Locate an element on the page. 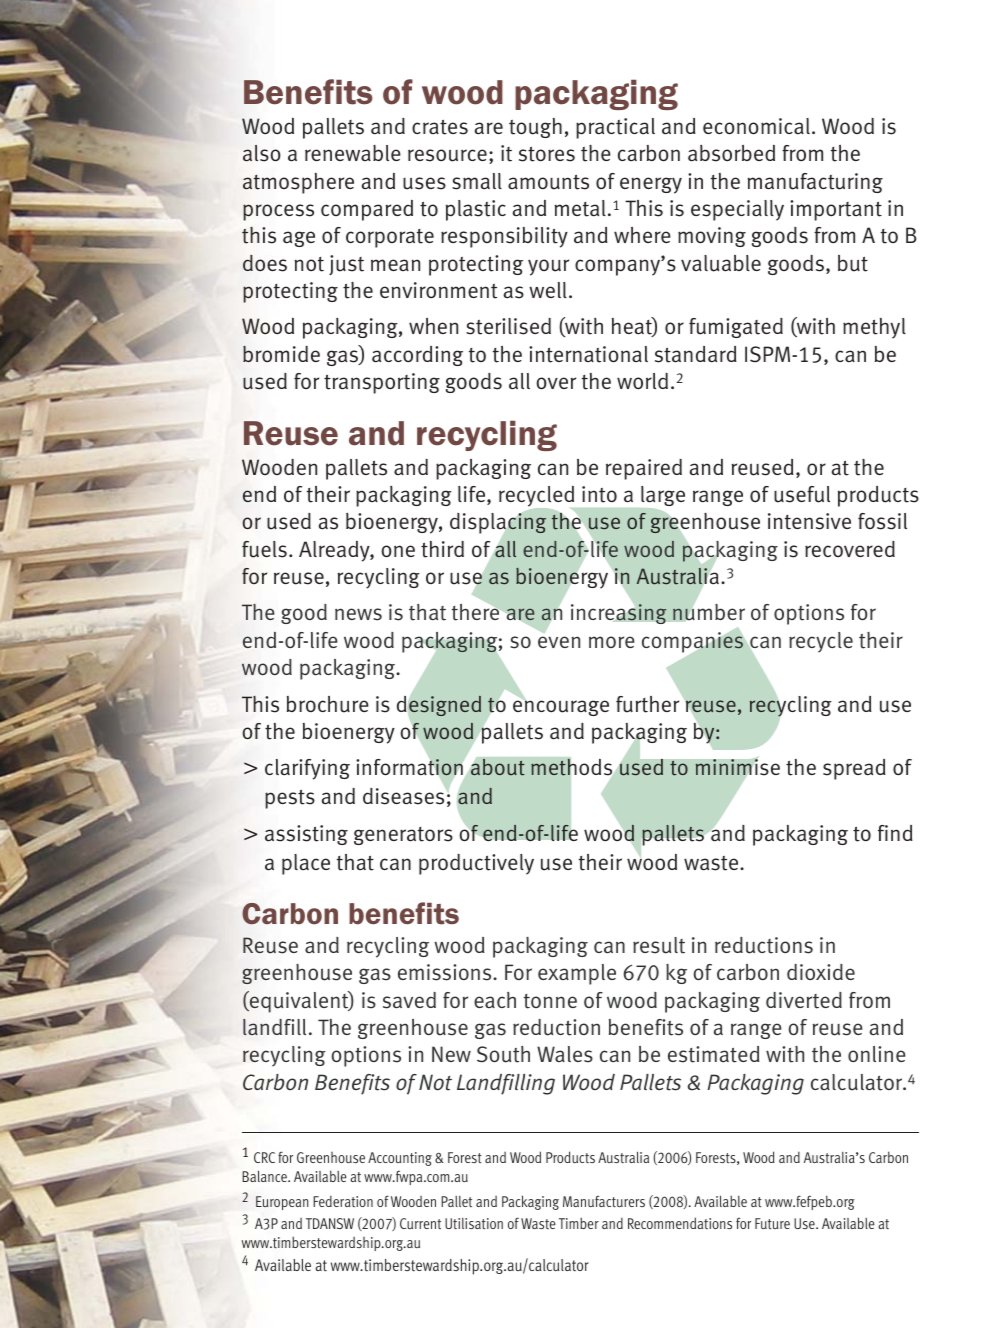  stores is located at coordinates (547, 154).
